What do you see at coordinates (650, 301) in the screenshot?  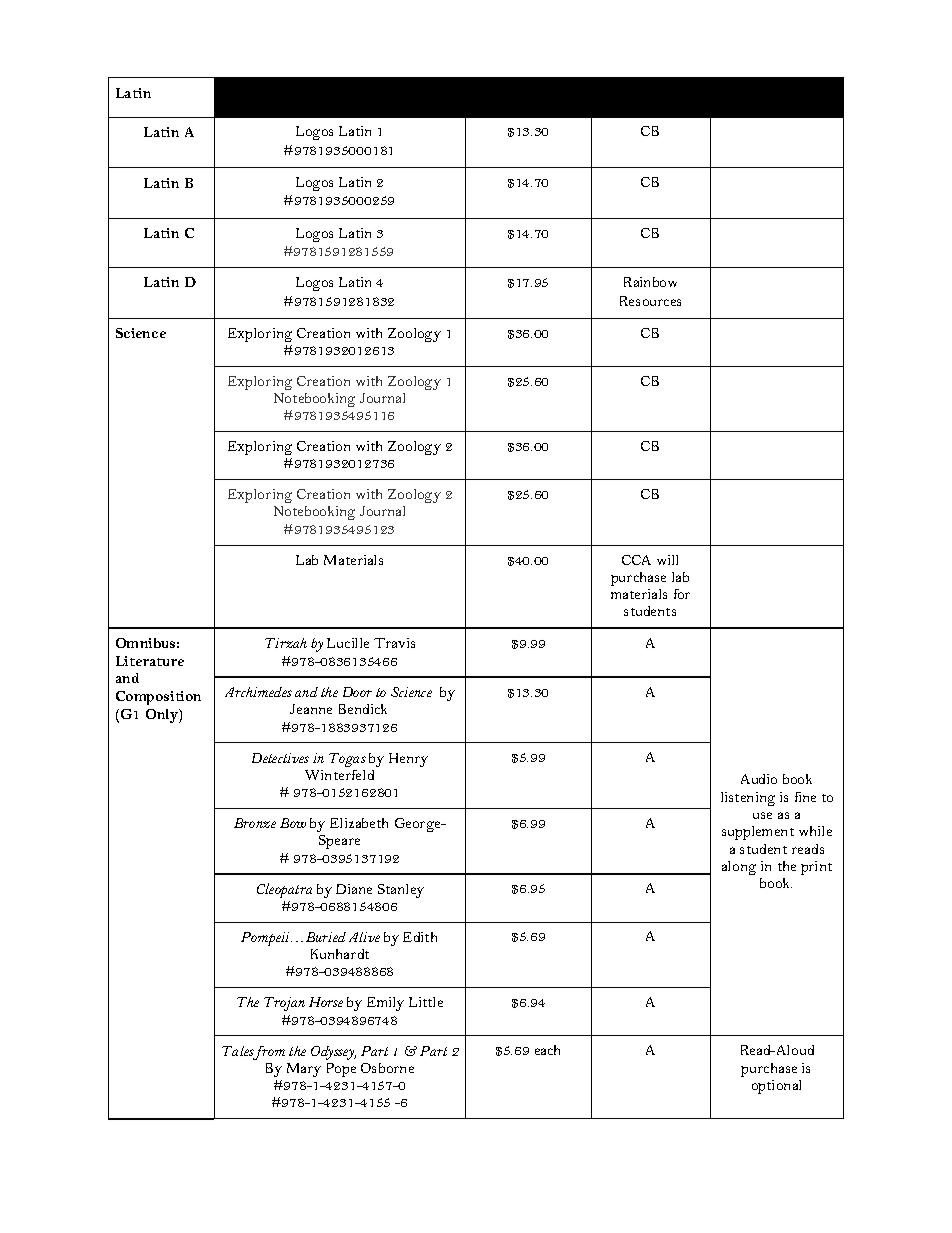 I see `Resources` at bounding box center [650, 301].
